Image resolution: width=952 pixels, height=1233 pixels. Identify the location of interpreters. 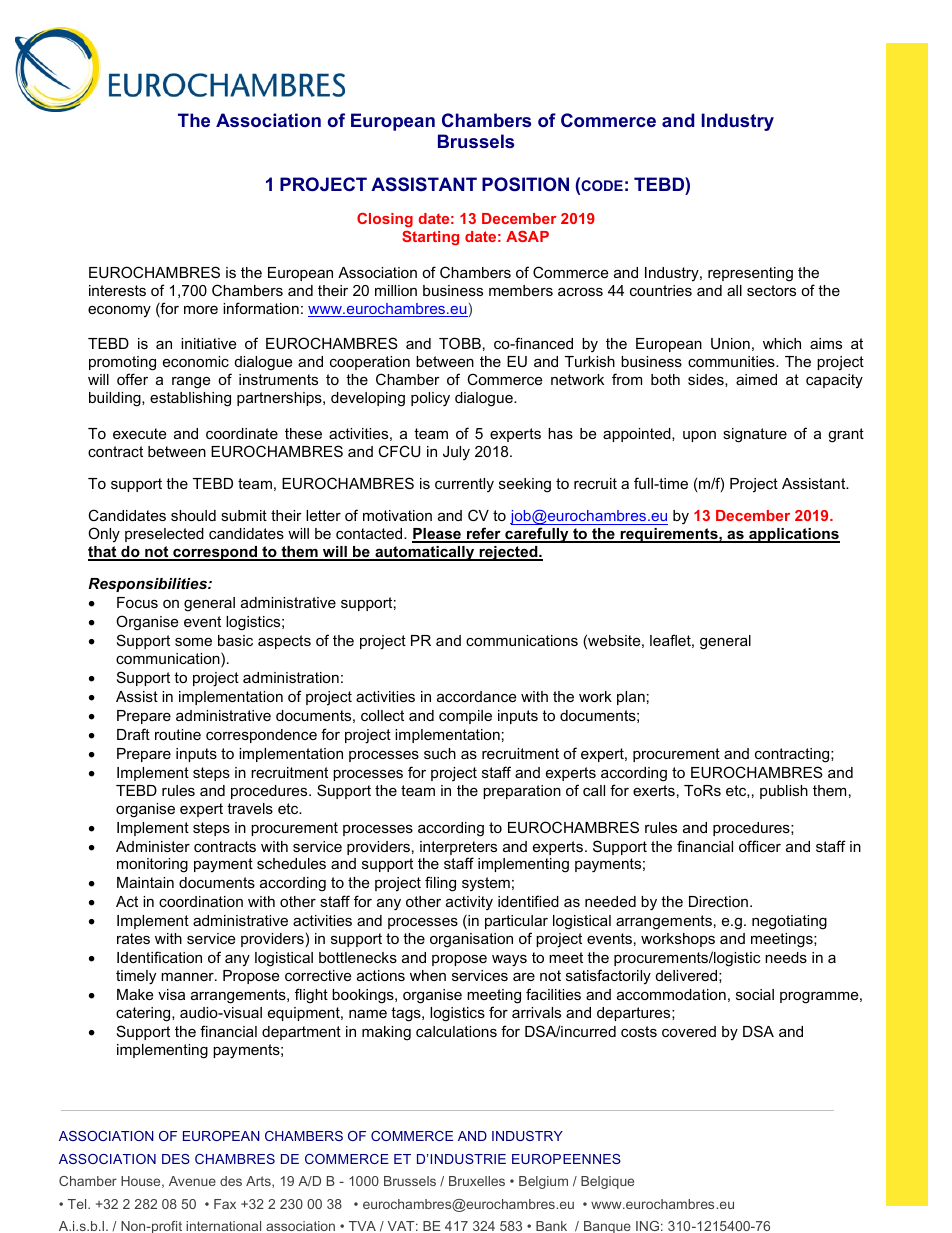
(458, 849).
